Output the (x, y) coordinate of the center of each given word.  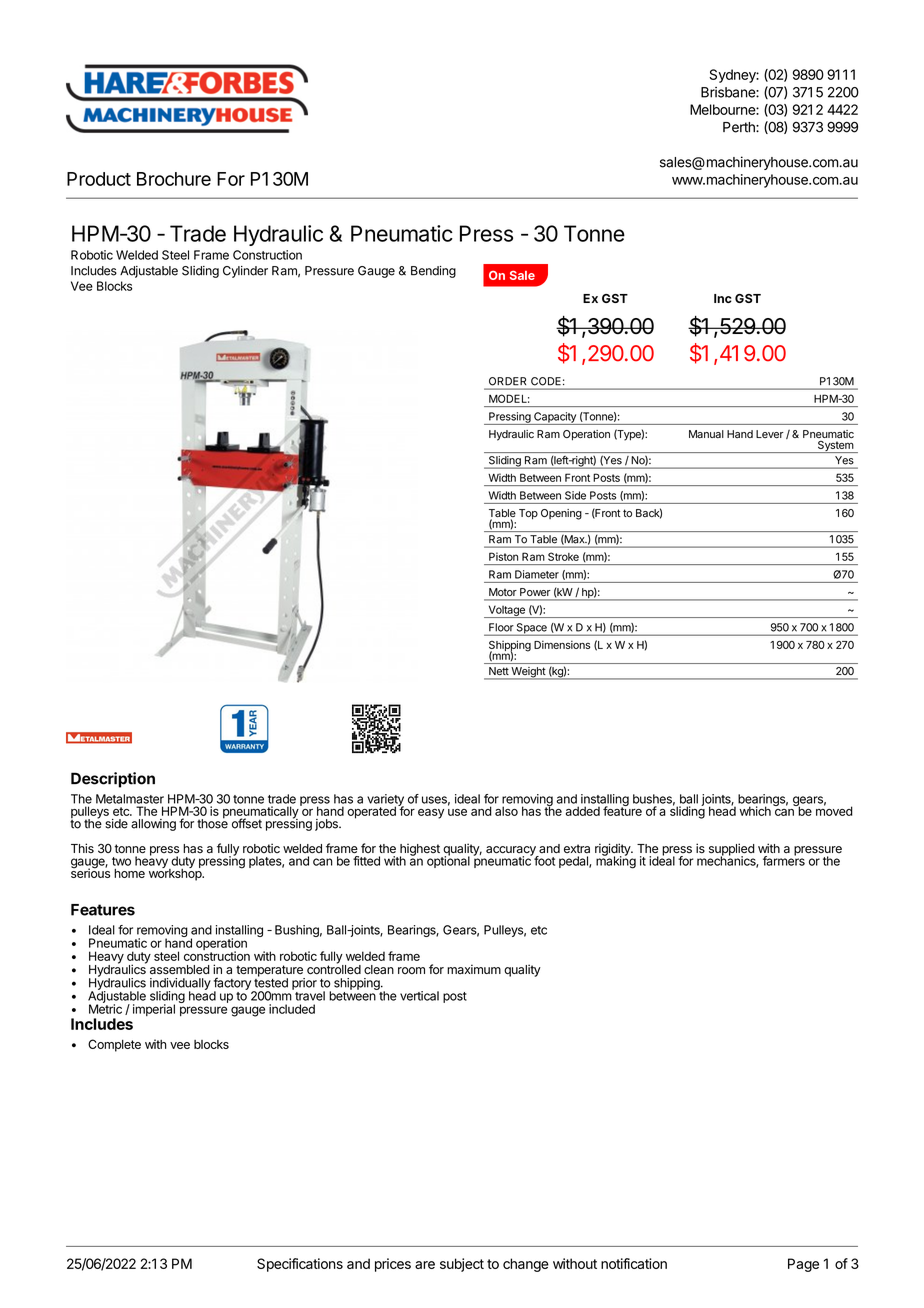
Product (99, 179)
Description (113, 780)
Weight (528, 673)
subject (462, 1265)
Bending (433, 272)
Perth (740, 127)
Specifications (300, 1265)
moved (834, 810)
